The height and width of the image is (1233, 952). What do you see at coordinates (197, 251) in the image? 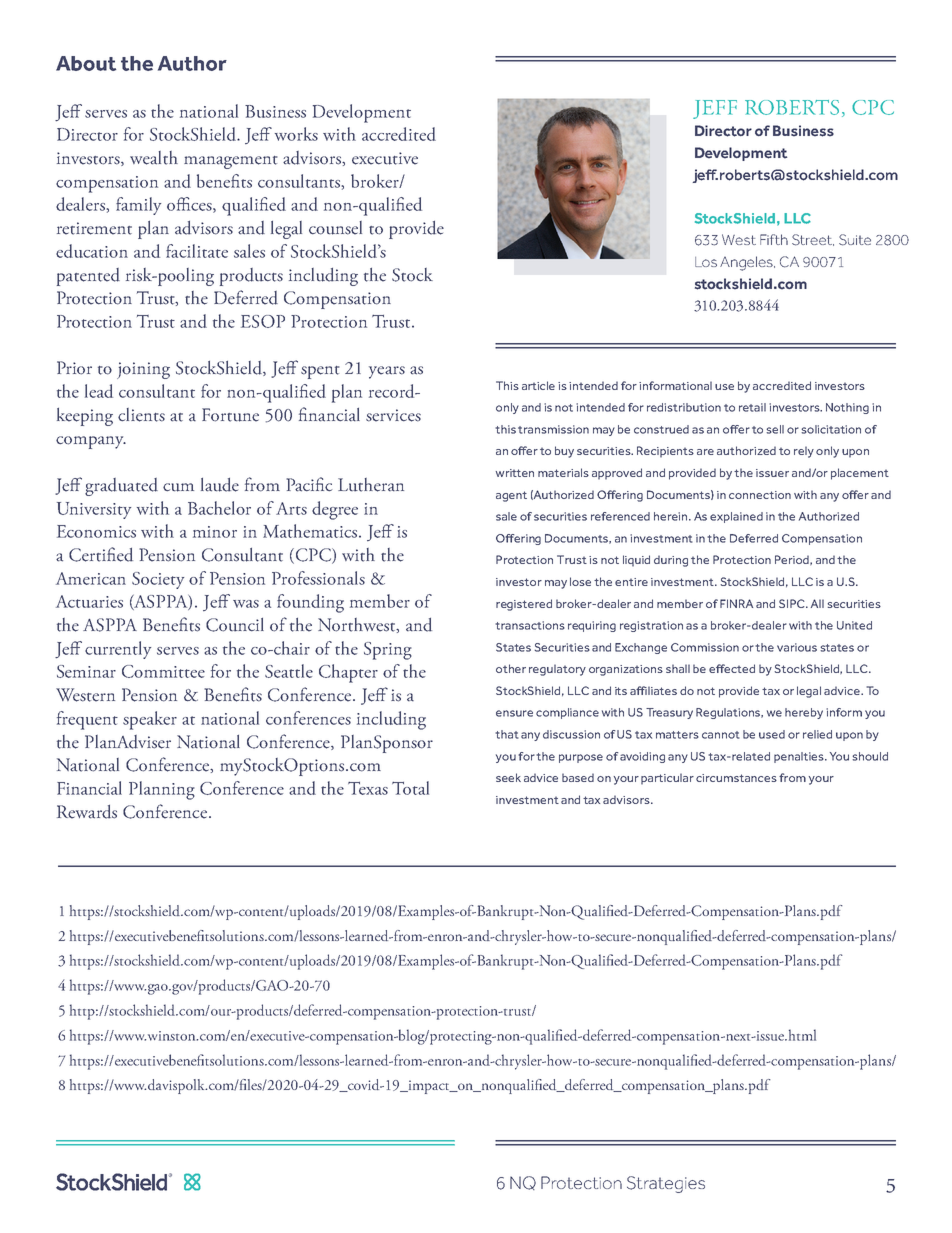
I see `facilitate` at bounding box center [197, 251].
